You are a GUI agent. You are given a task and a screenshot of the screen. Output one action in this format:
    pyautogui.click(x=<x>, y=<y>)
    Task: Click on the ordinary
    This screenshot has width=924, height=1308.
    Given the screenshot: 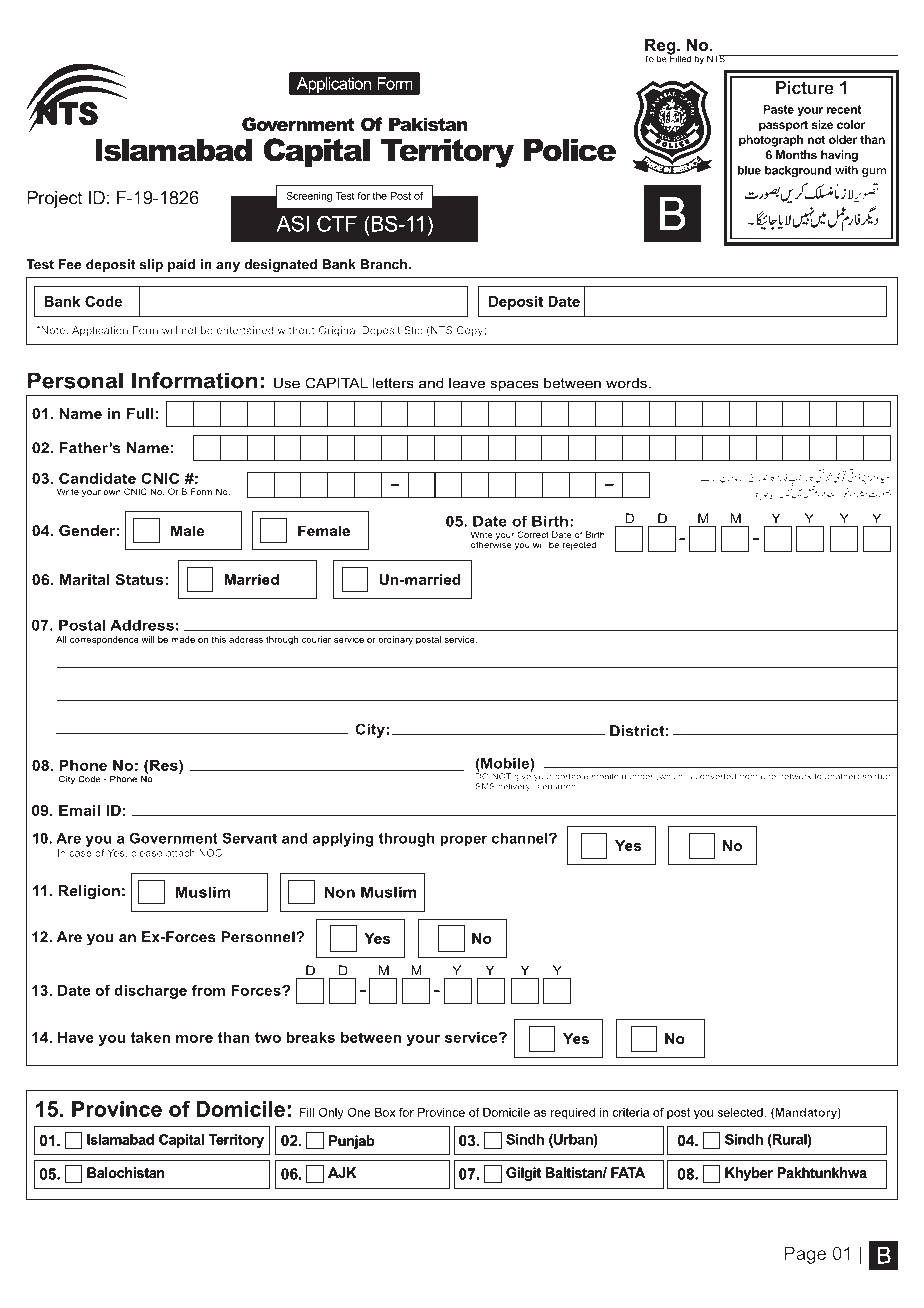 What is the action you would take?
    pyautogui.click(x=395, y=640)
